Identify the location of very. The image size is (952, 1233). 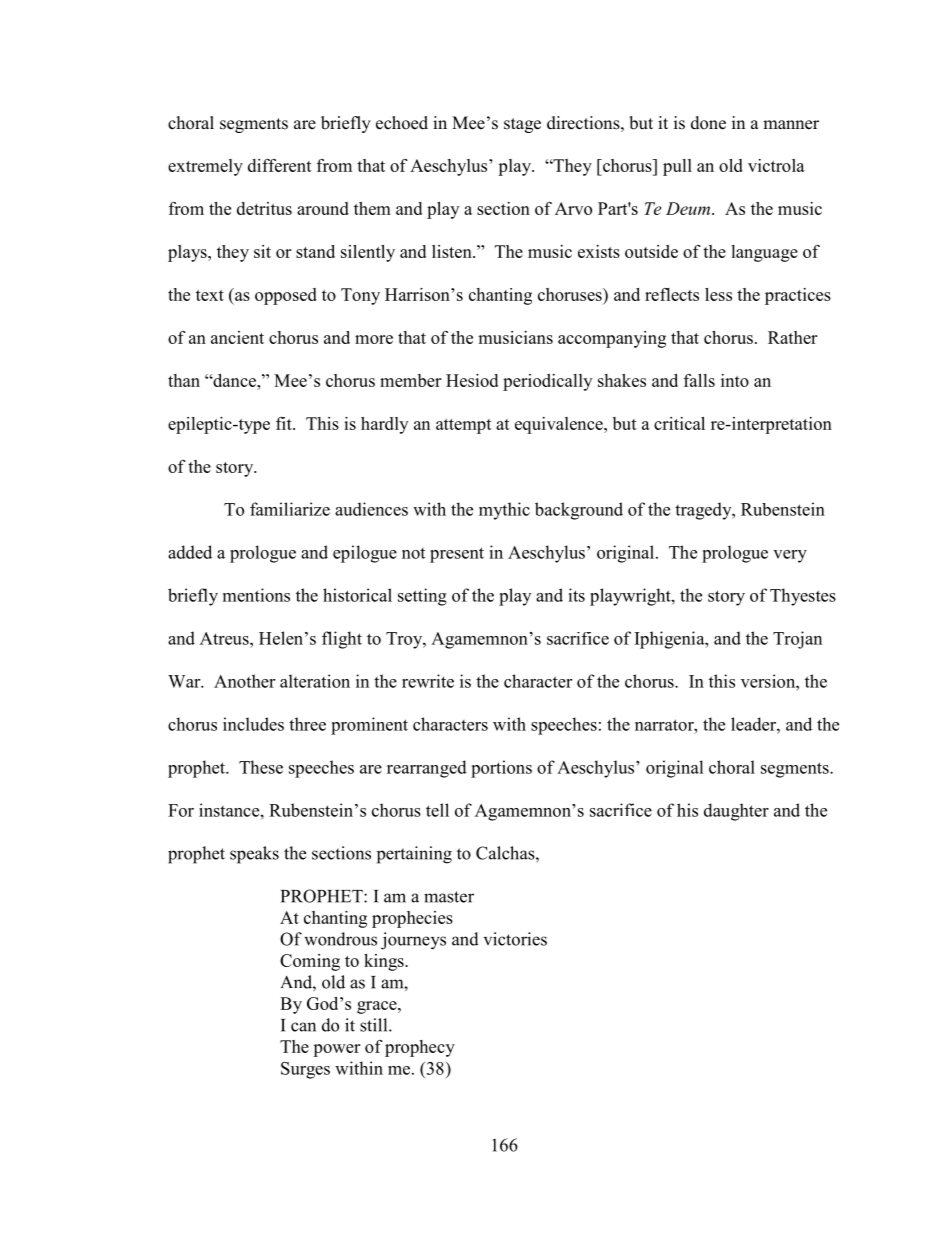
(790, 556).
